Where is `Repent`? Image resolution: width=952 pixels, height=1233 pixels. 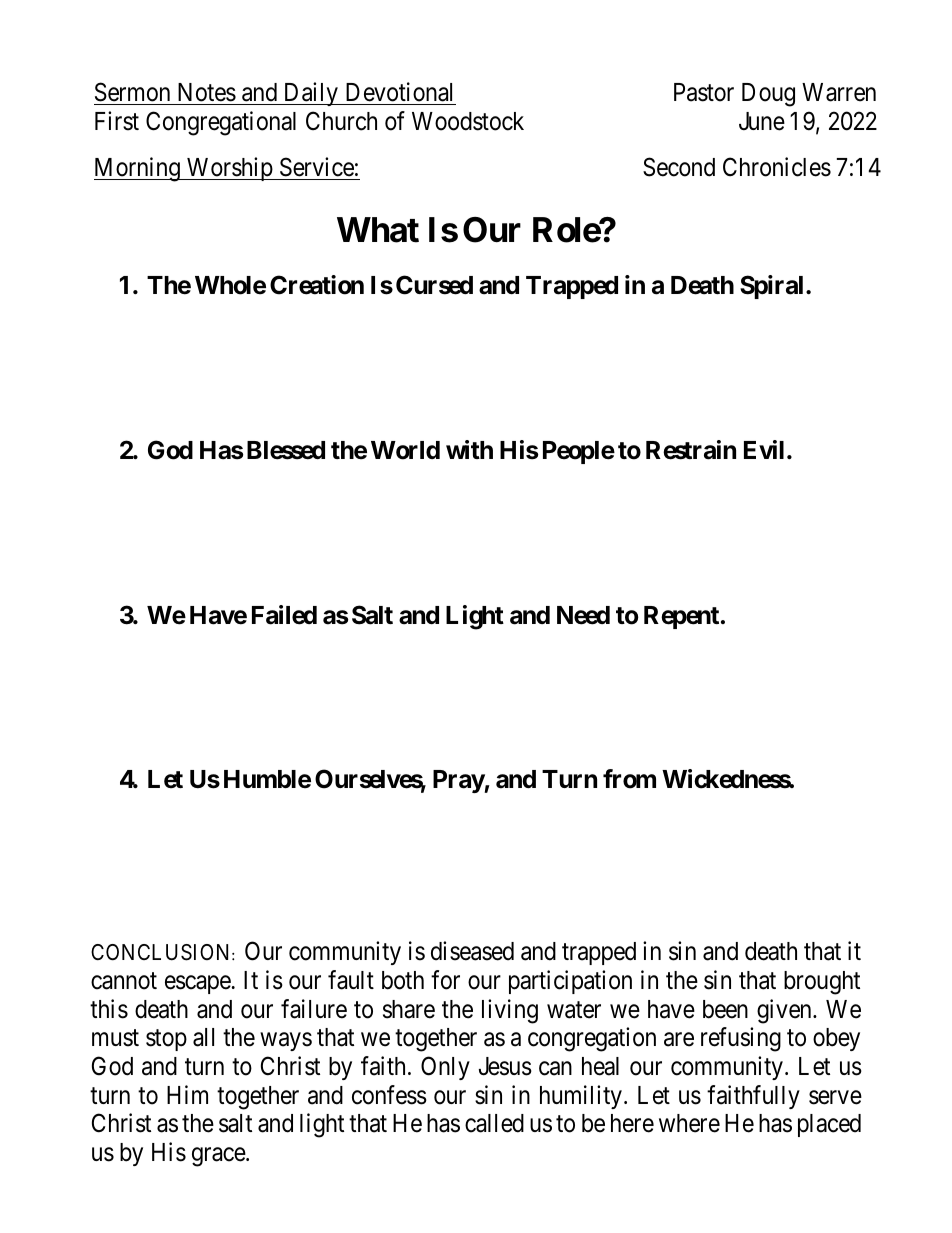 Repent is located at coordinates (681, 617).
